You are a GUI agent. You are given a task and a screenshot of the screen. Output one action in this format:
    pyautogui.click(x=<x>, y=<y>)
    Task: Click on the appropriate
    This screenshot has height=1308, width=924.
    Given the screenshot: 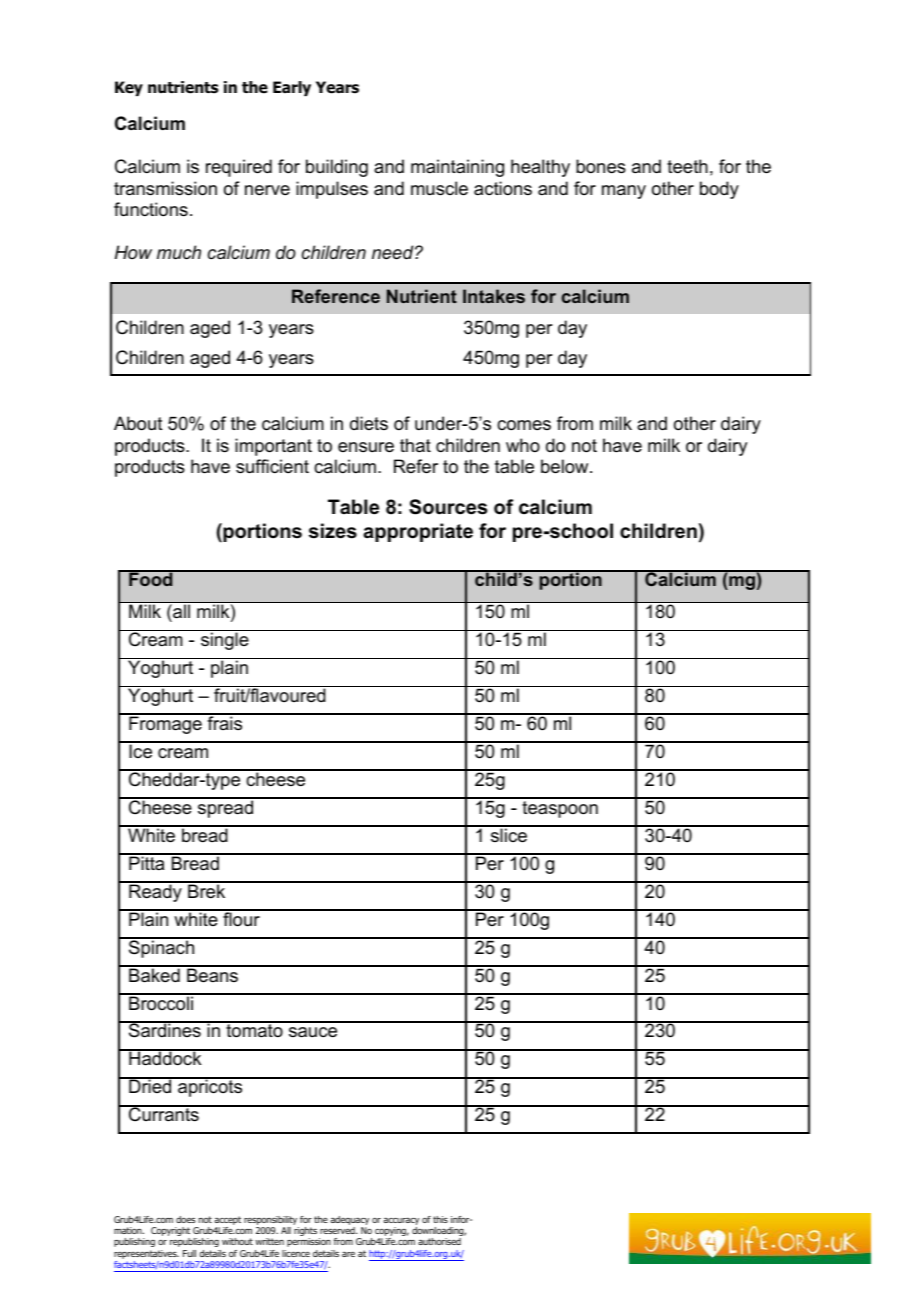 What is the action you would take?
    pyautogui.click(x=418, y=532)
